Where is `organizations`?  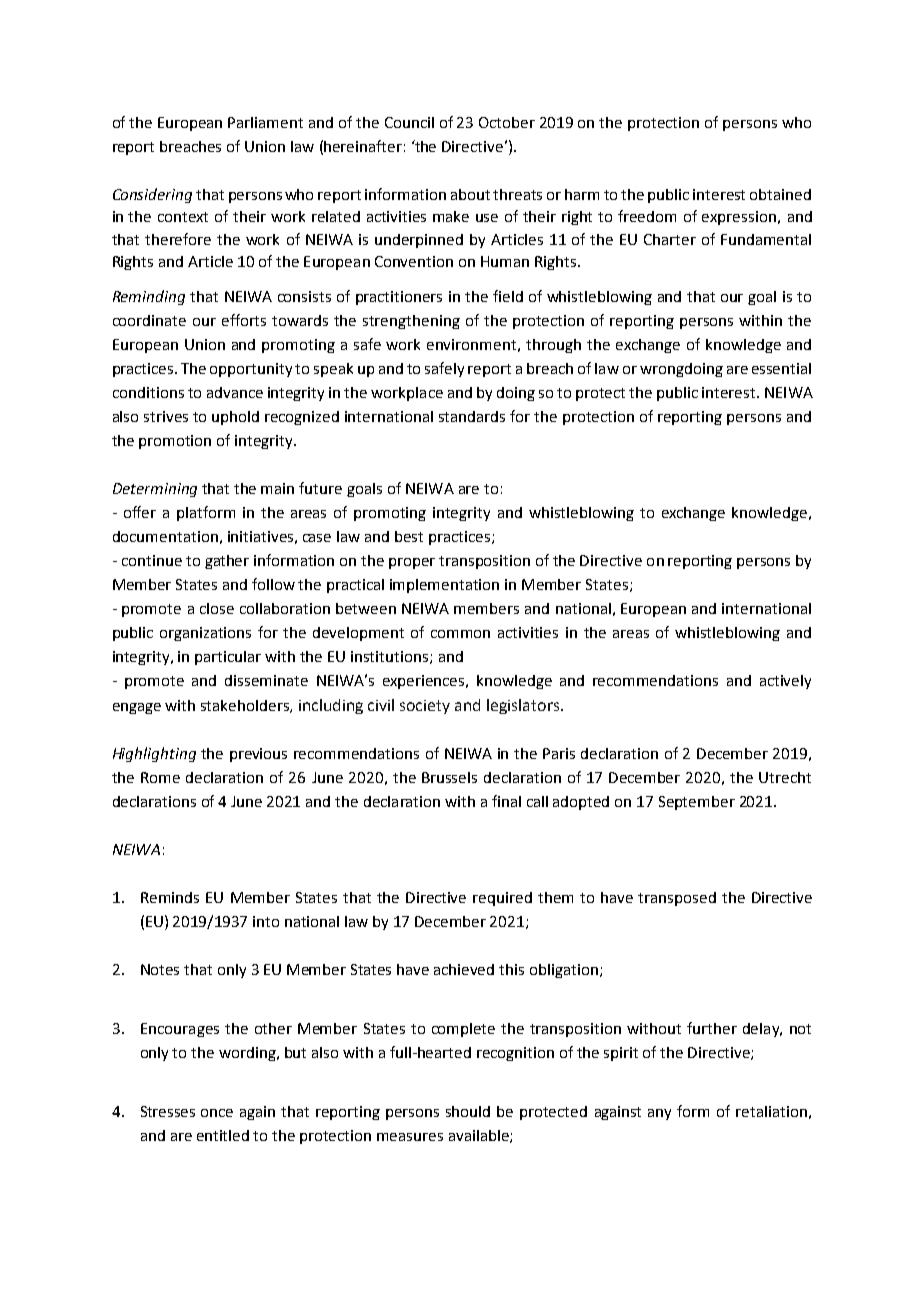
organizations is located at coordinates (205, 634).
